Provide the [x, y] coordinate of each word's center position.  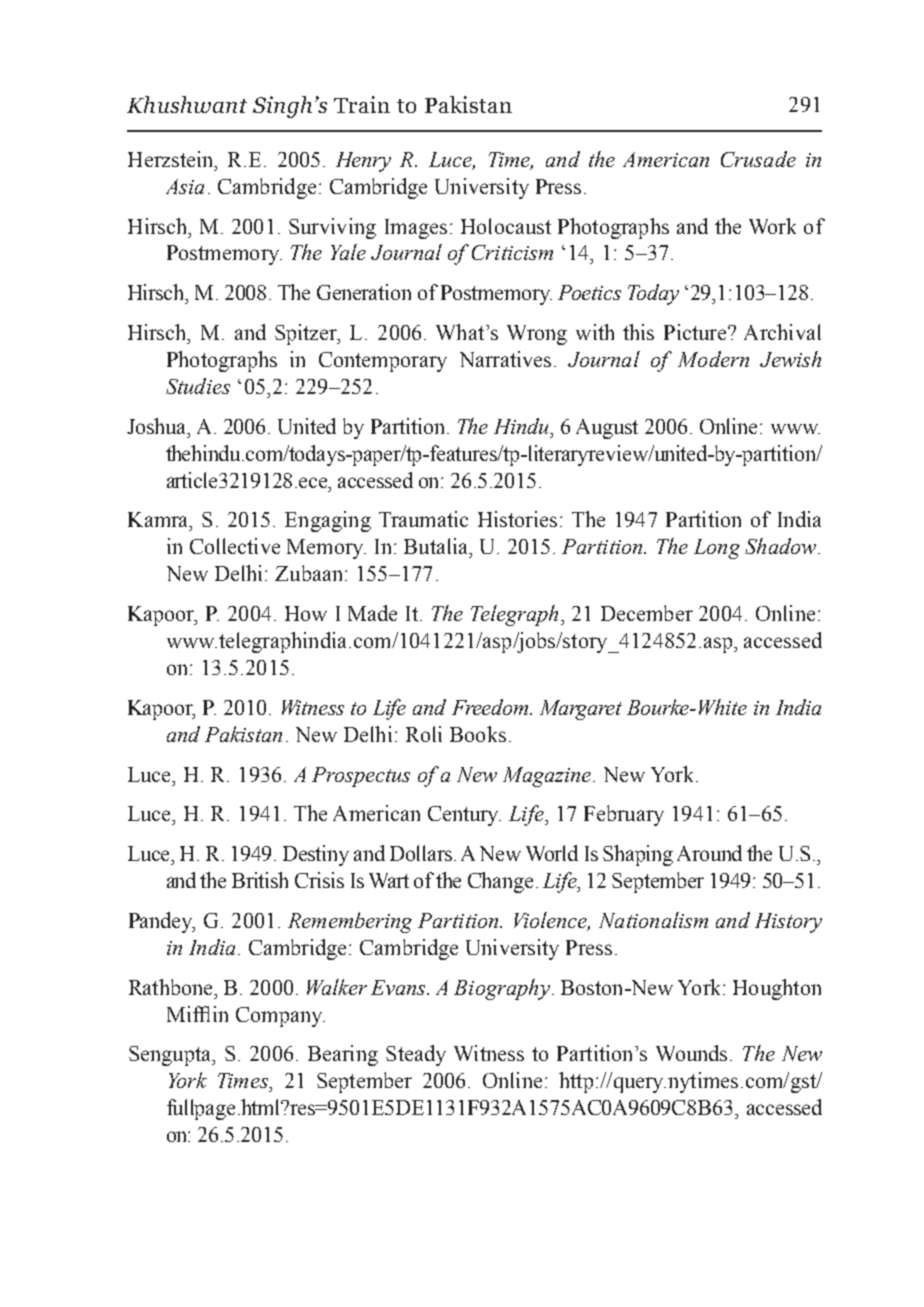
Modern [713, 359]
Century [464, 816]
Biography [502, 989]
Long [717, 549]
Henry [363, 162]
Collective [235, 546]
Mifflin [197, 1014]
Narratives [505, 359]
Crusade [758, 159]
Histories [517, 519]
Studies [198, 386]
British [260, 880]
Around [709, 853]
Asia [185, 186]
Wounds [691, 1053]
